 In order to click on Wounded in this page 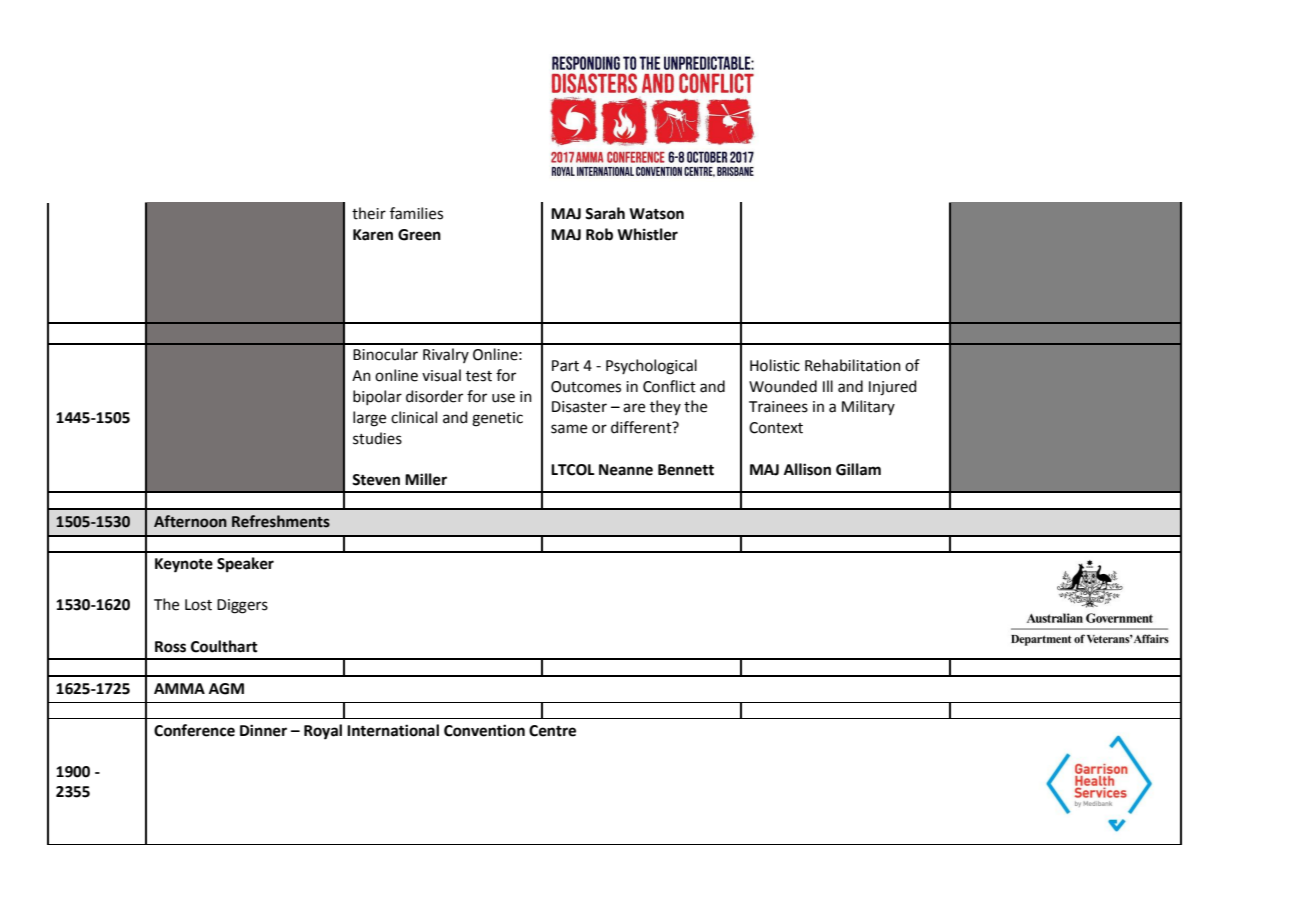, I will do `click(783, 386)`.
